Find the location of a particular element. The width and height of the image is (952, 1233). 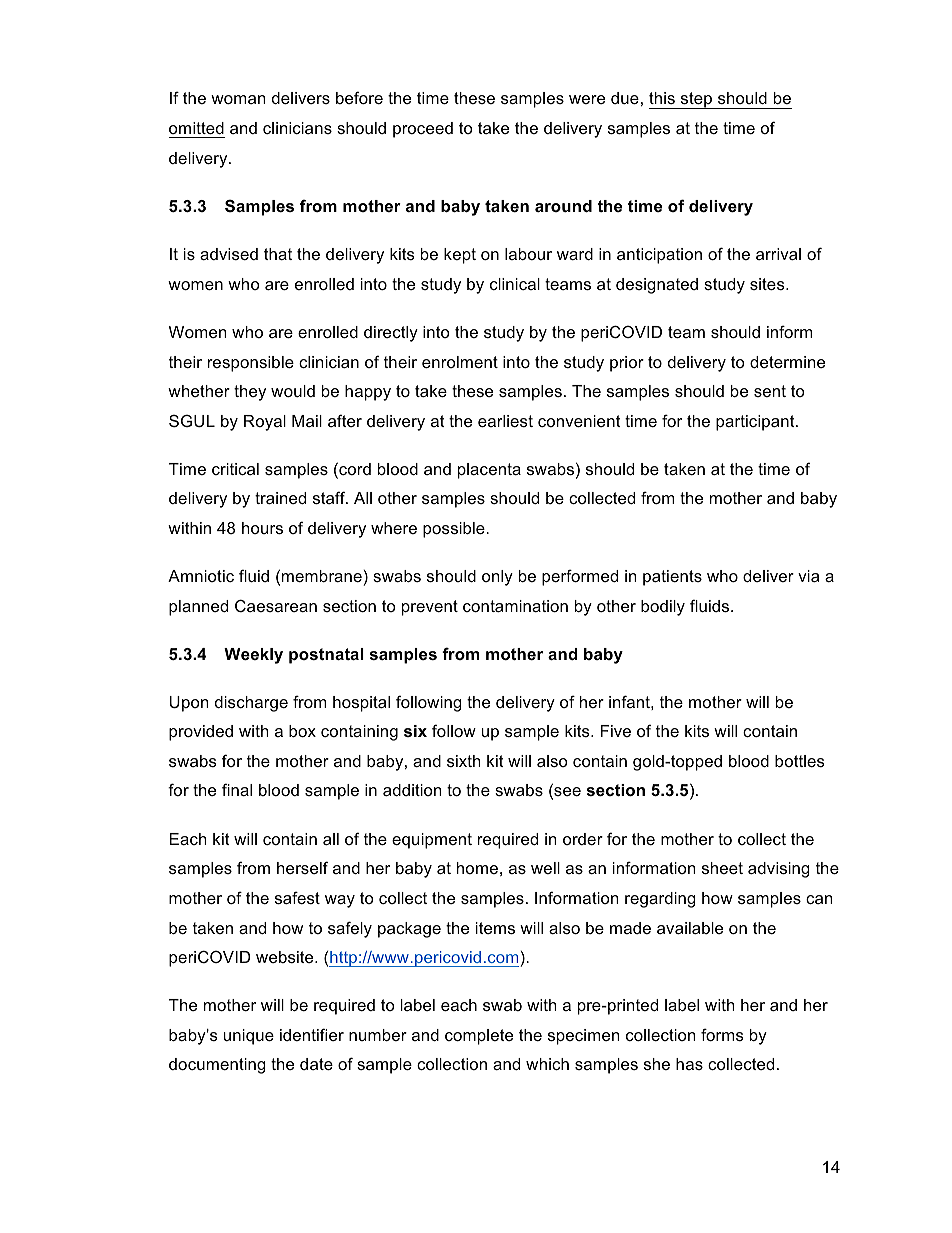

unique is located at coordinates (249, 1037).
